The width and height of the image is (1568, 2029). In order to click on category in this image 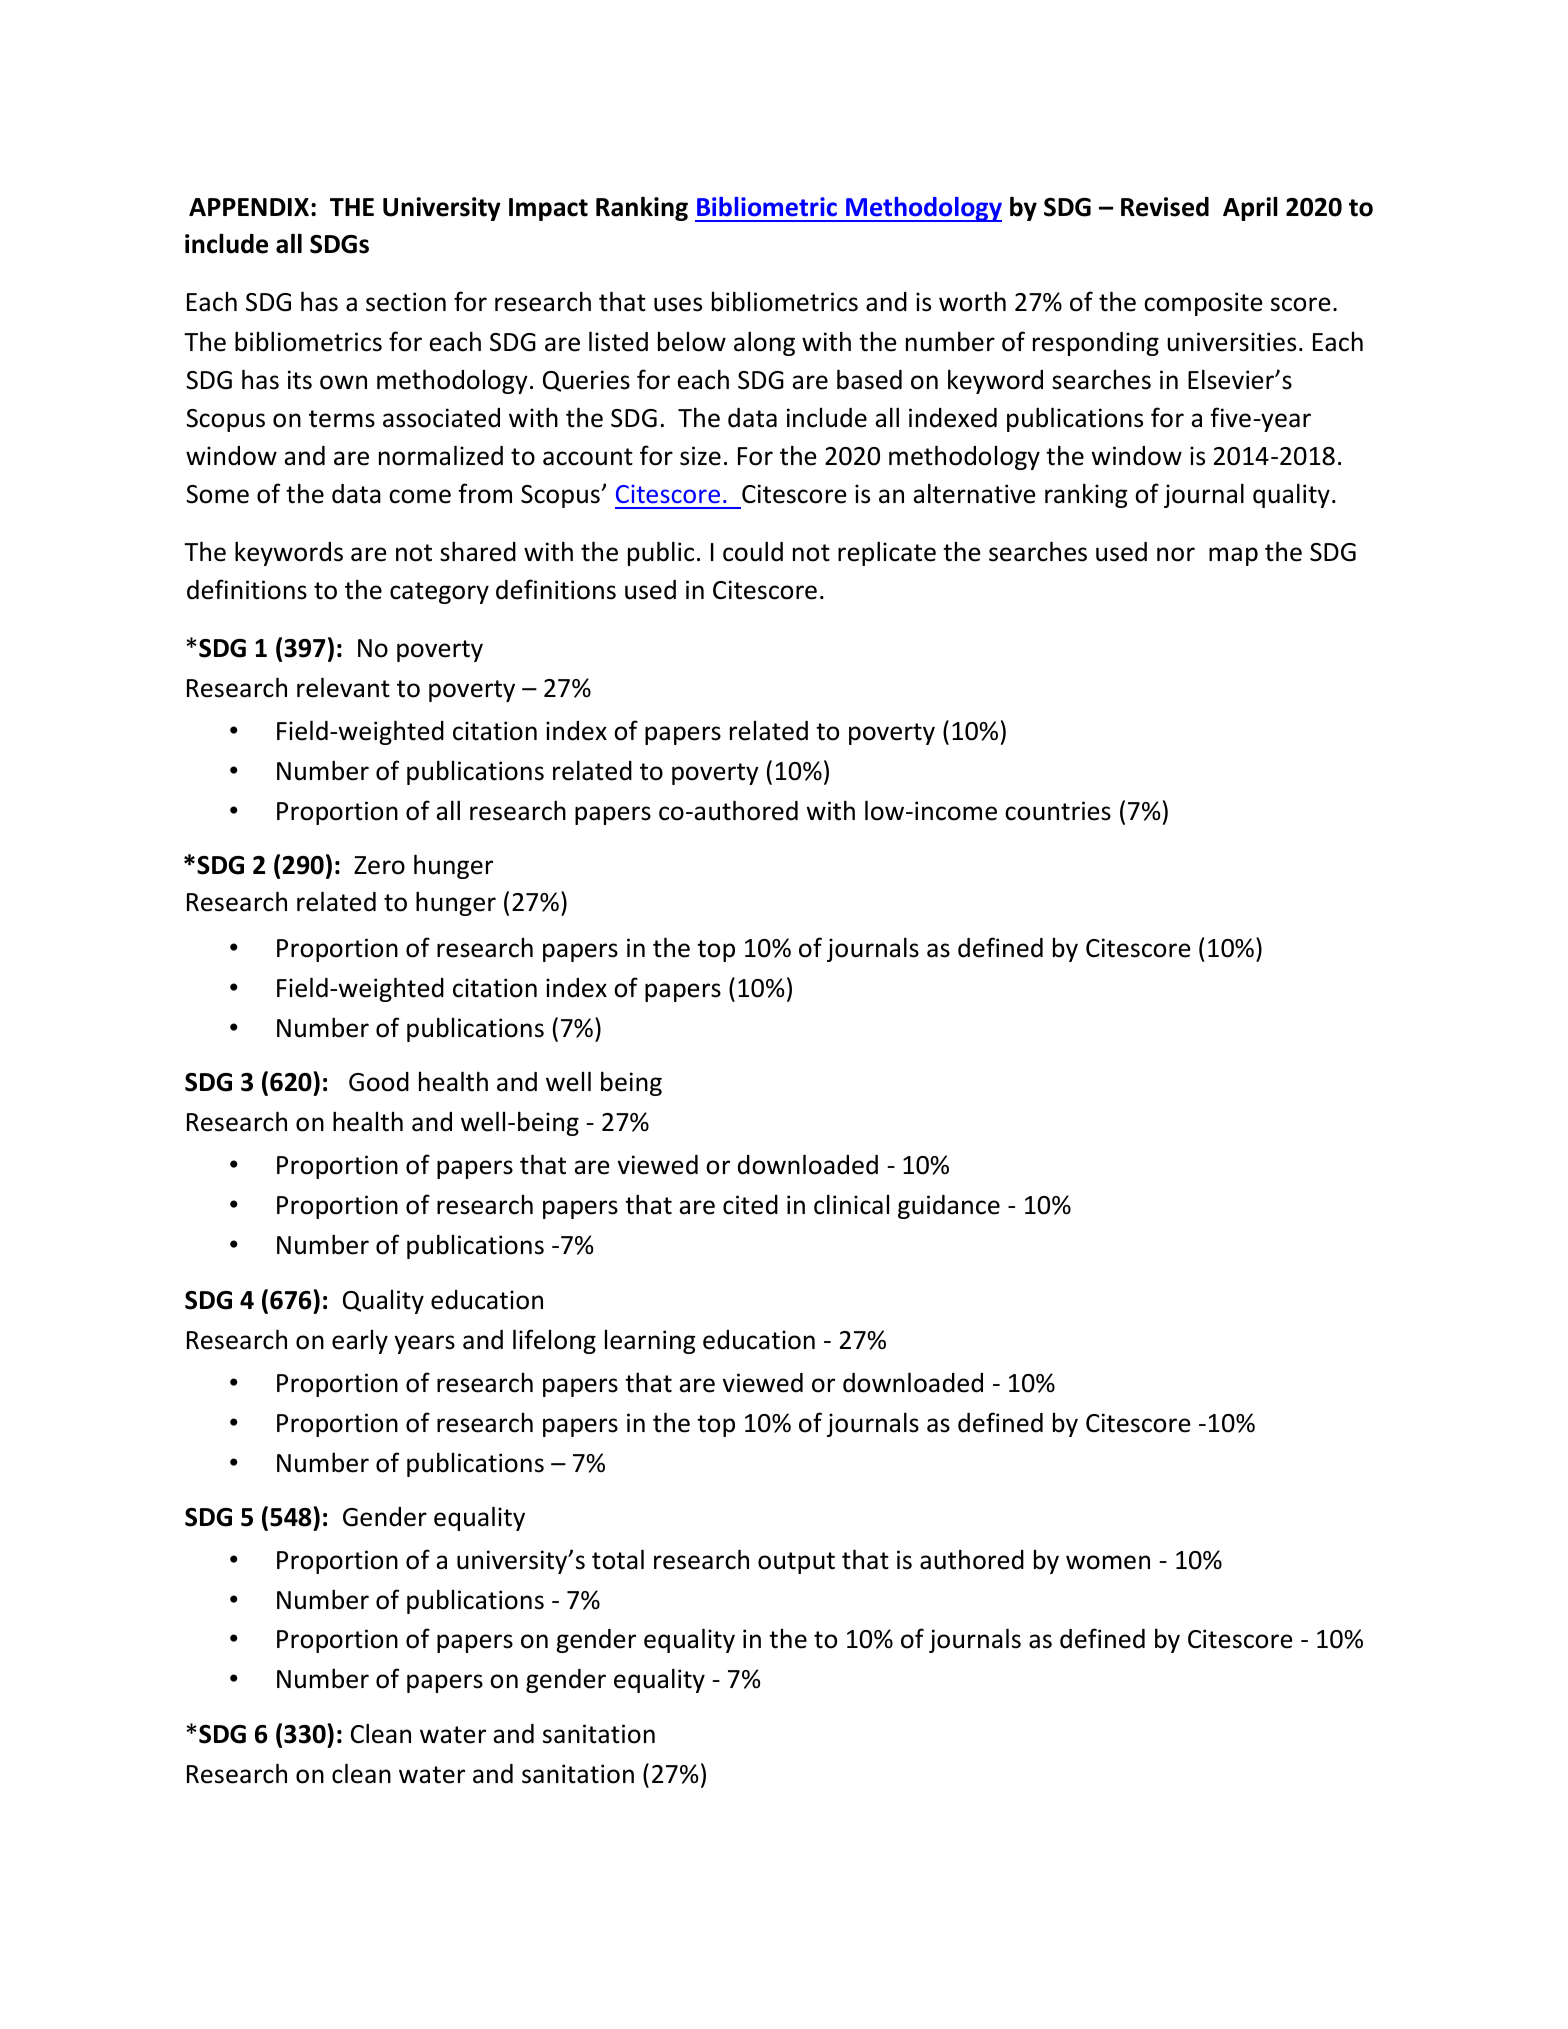, I will do `click(439, 593)`.
